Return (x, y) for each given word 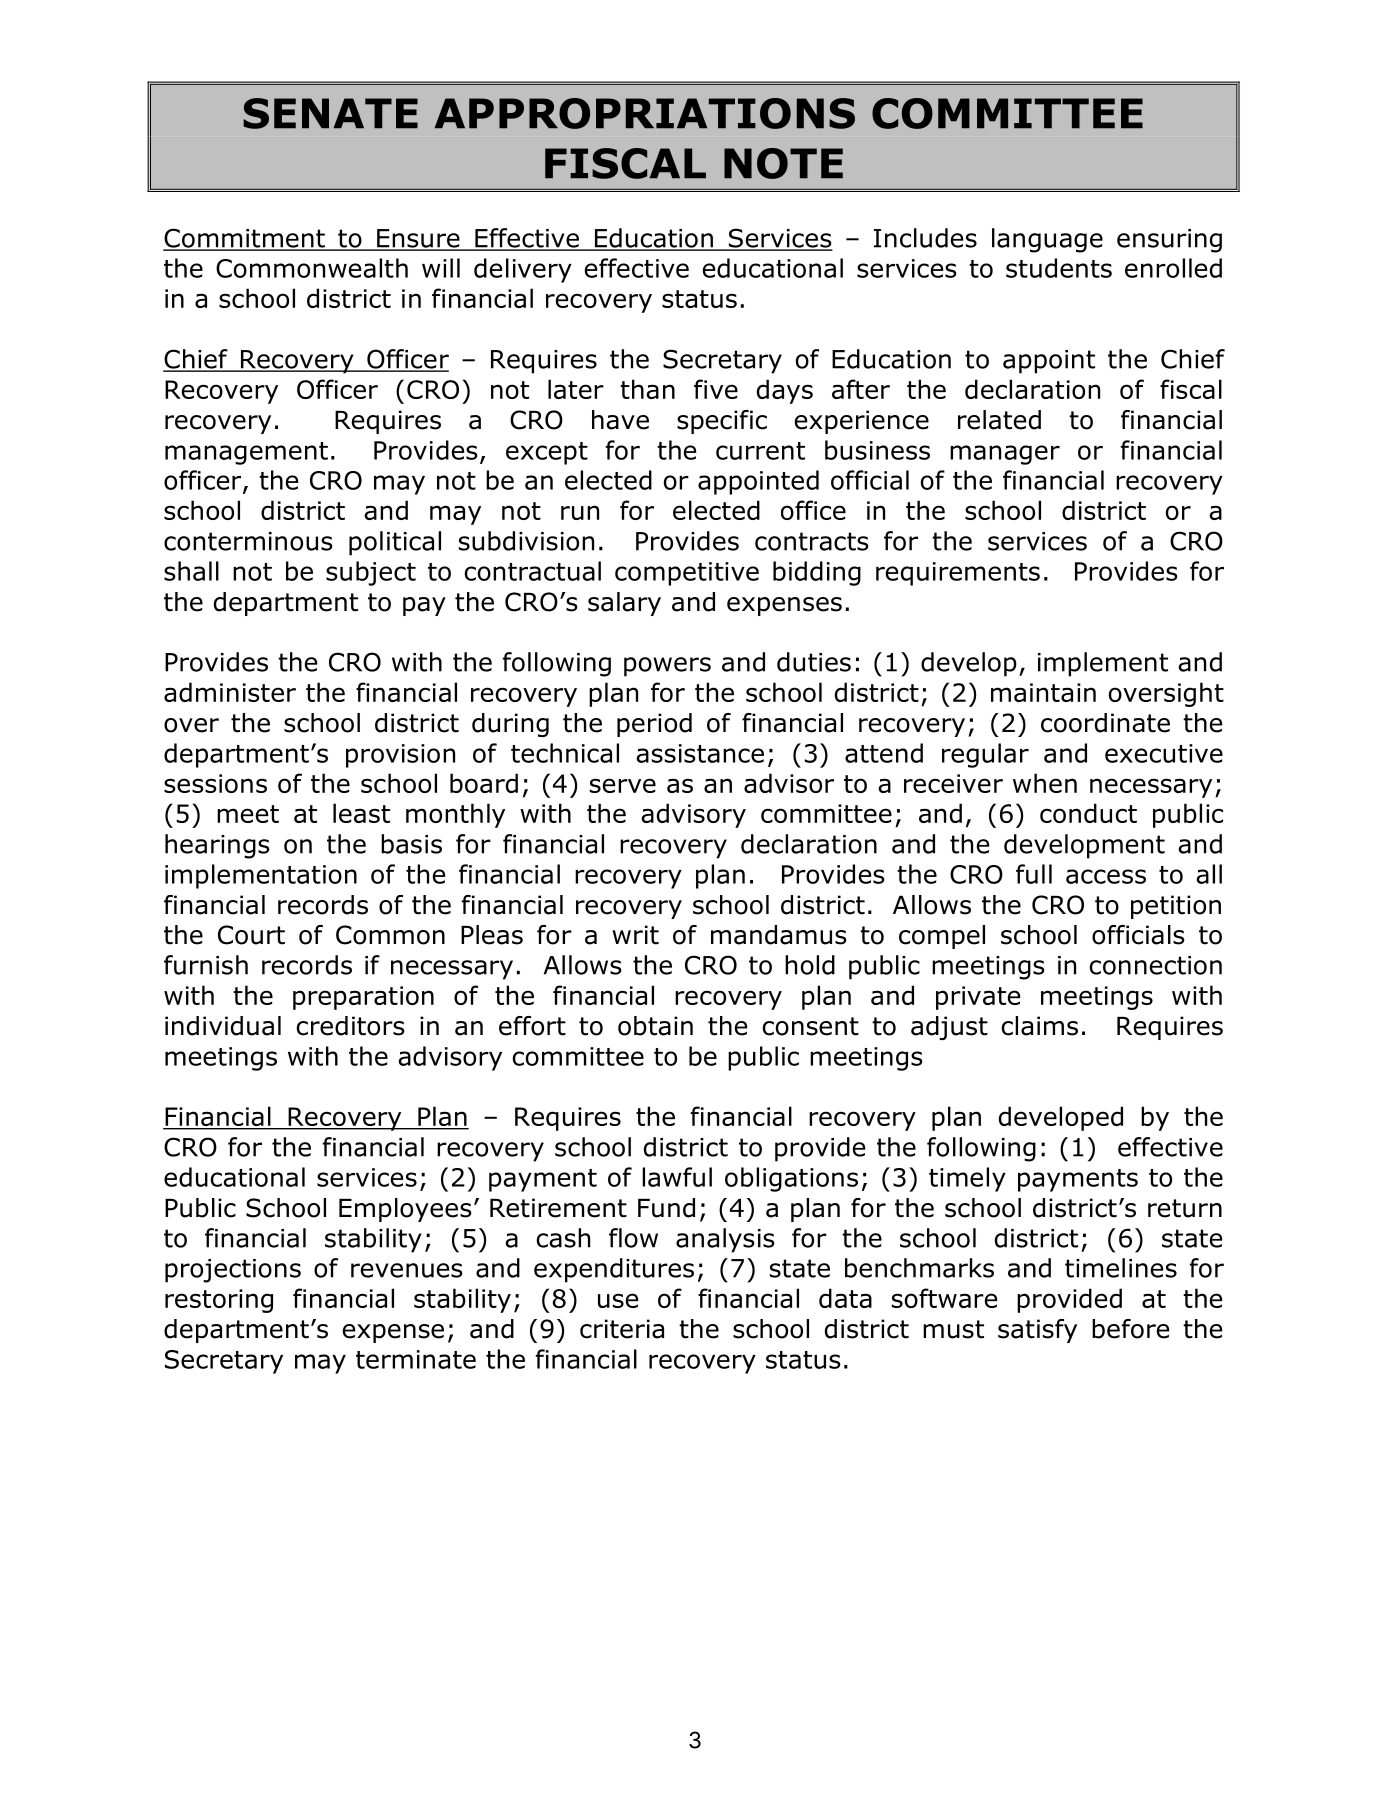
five (716, 389)
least (361, 813)
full (1034, 874)
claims (1039, 1026)
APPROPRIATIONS (645, 113)
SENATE (330, 113)
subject (371, 573)
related (999, 420)
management (246, 453)
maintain (1043, 692)
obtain (655, 1026)
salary (624, 604)
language (1047, 240)
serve (623, 785)
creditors (350, 1026)
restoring (219, 1301)
